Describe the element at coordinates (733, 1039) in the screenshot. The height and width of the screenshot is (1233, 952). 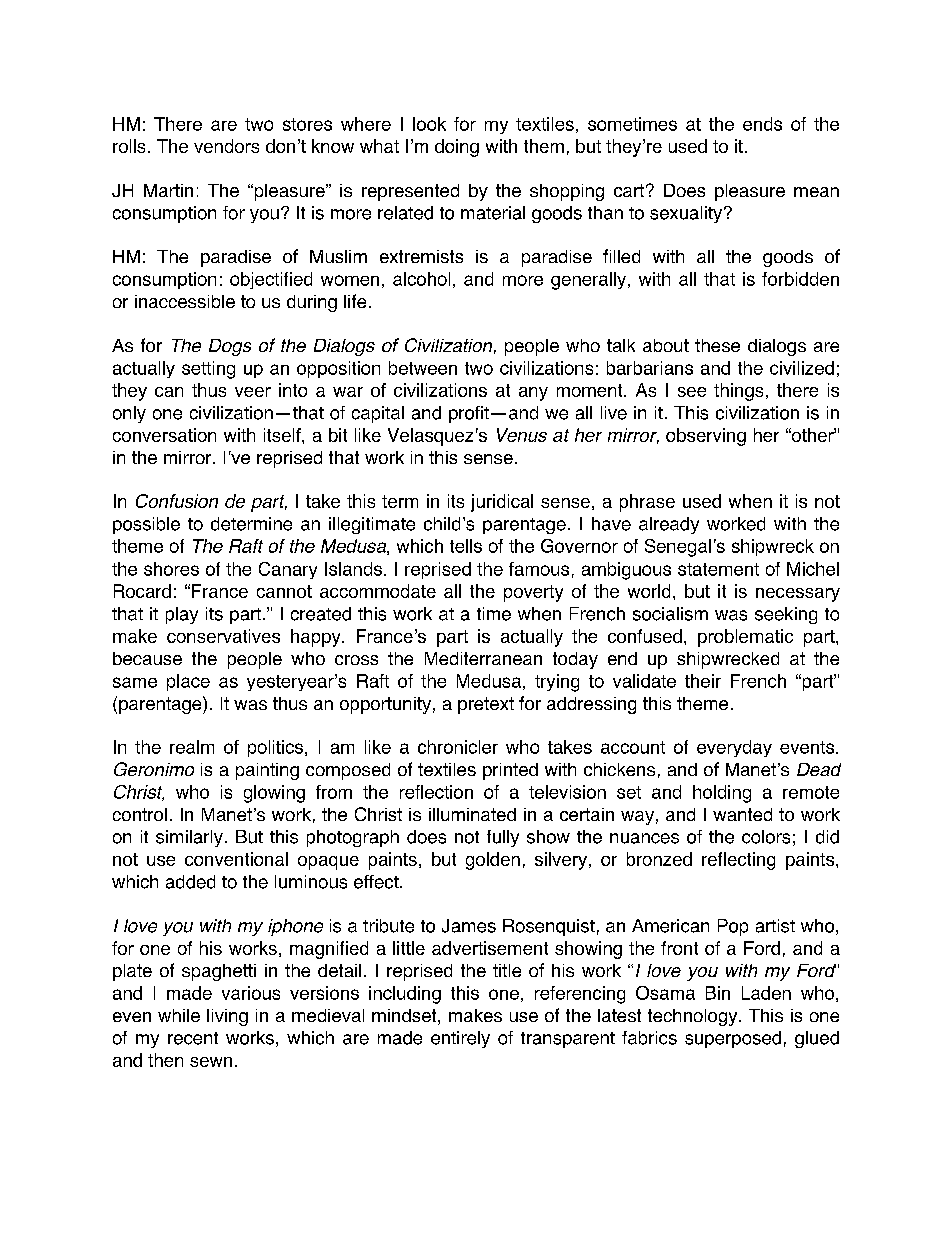
I see `superposed` at that location.
